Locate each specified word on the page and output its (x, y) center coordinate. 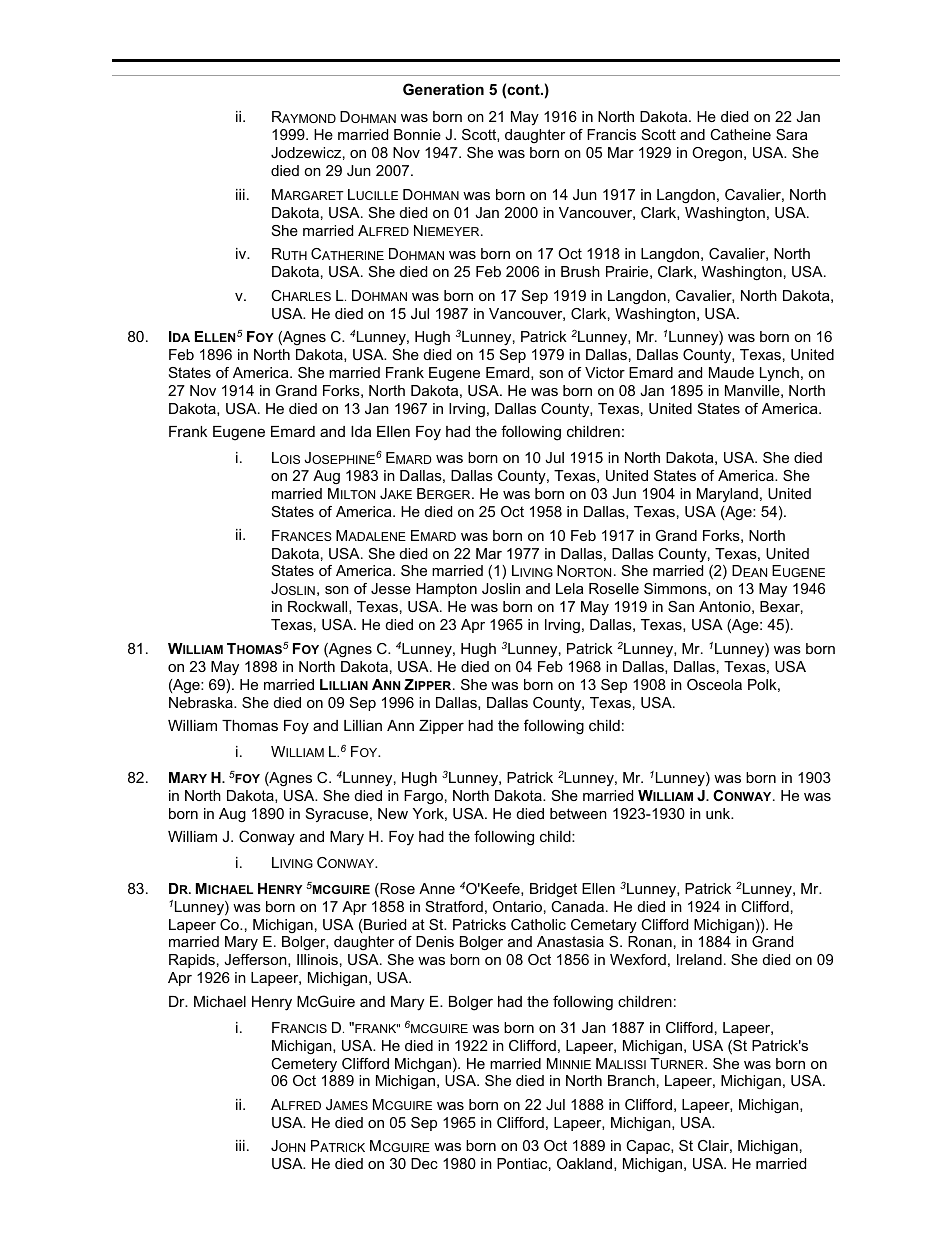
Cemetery (304, 1065)
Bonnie (417, 134)
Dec (424, 1163)
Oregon (718, 154)
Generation (443, 89)
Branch (631, 1080)
